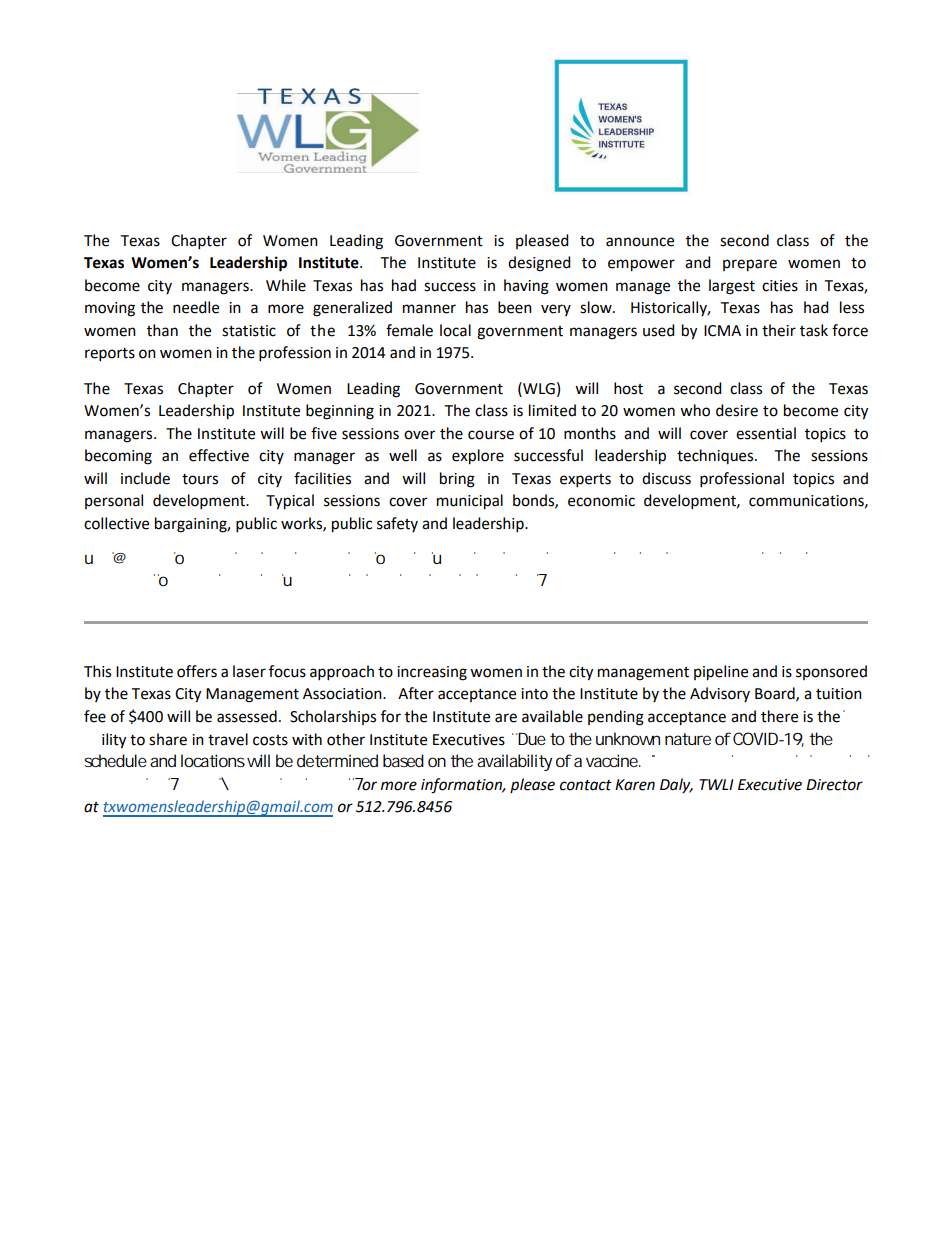  I want to click on increasing, so click(432, 673).
